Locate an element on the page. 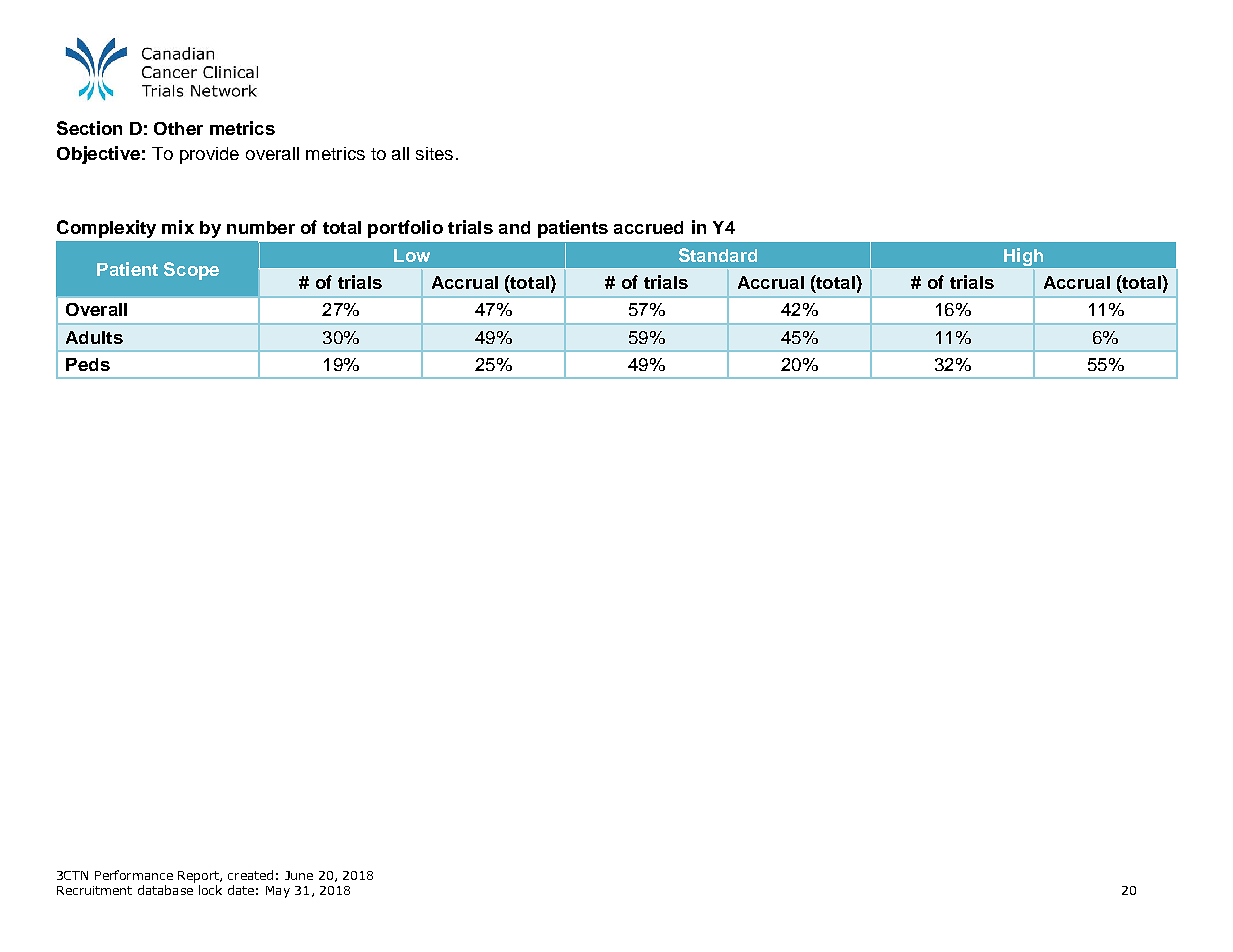 This image has height=952, width=1233. Peds is located at coordinates (88, 364).
